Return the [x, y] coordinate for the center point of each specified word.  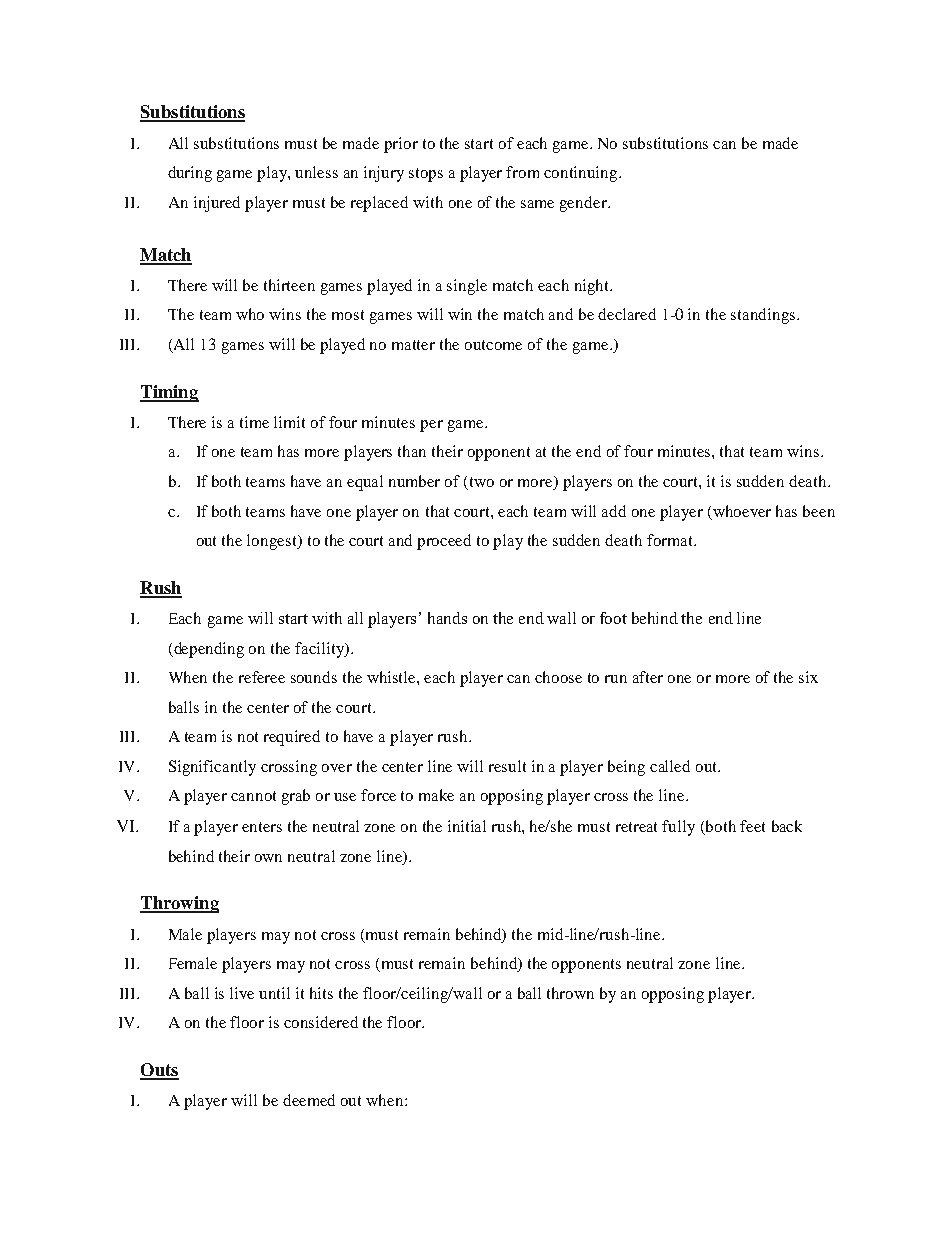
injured [217, 204]
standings [764, 316]
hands [447, 618]
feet [752, 826]
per [431, 426]
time [254, 422]
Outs [159, 1071]
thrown [570, 993]
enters [262, 827]
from [522, 172]
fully [678, 828]
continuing [582, 174]
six [808, 677]
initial [467, 826]
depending [208, 650]
